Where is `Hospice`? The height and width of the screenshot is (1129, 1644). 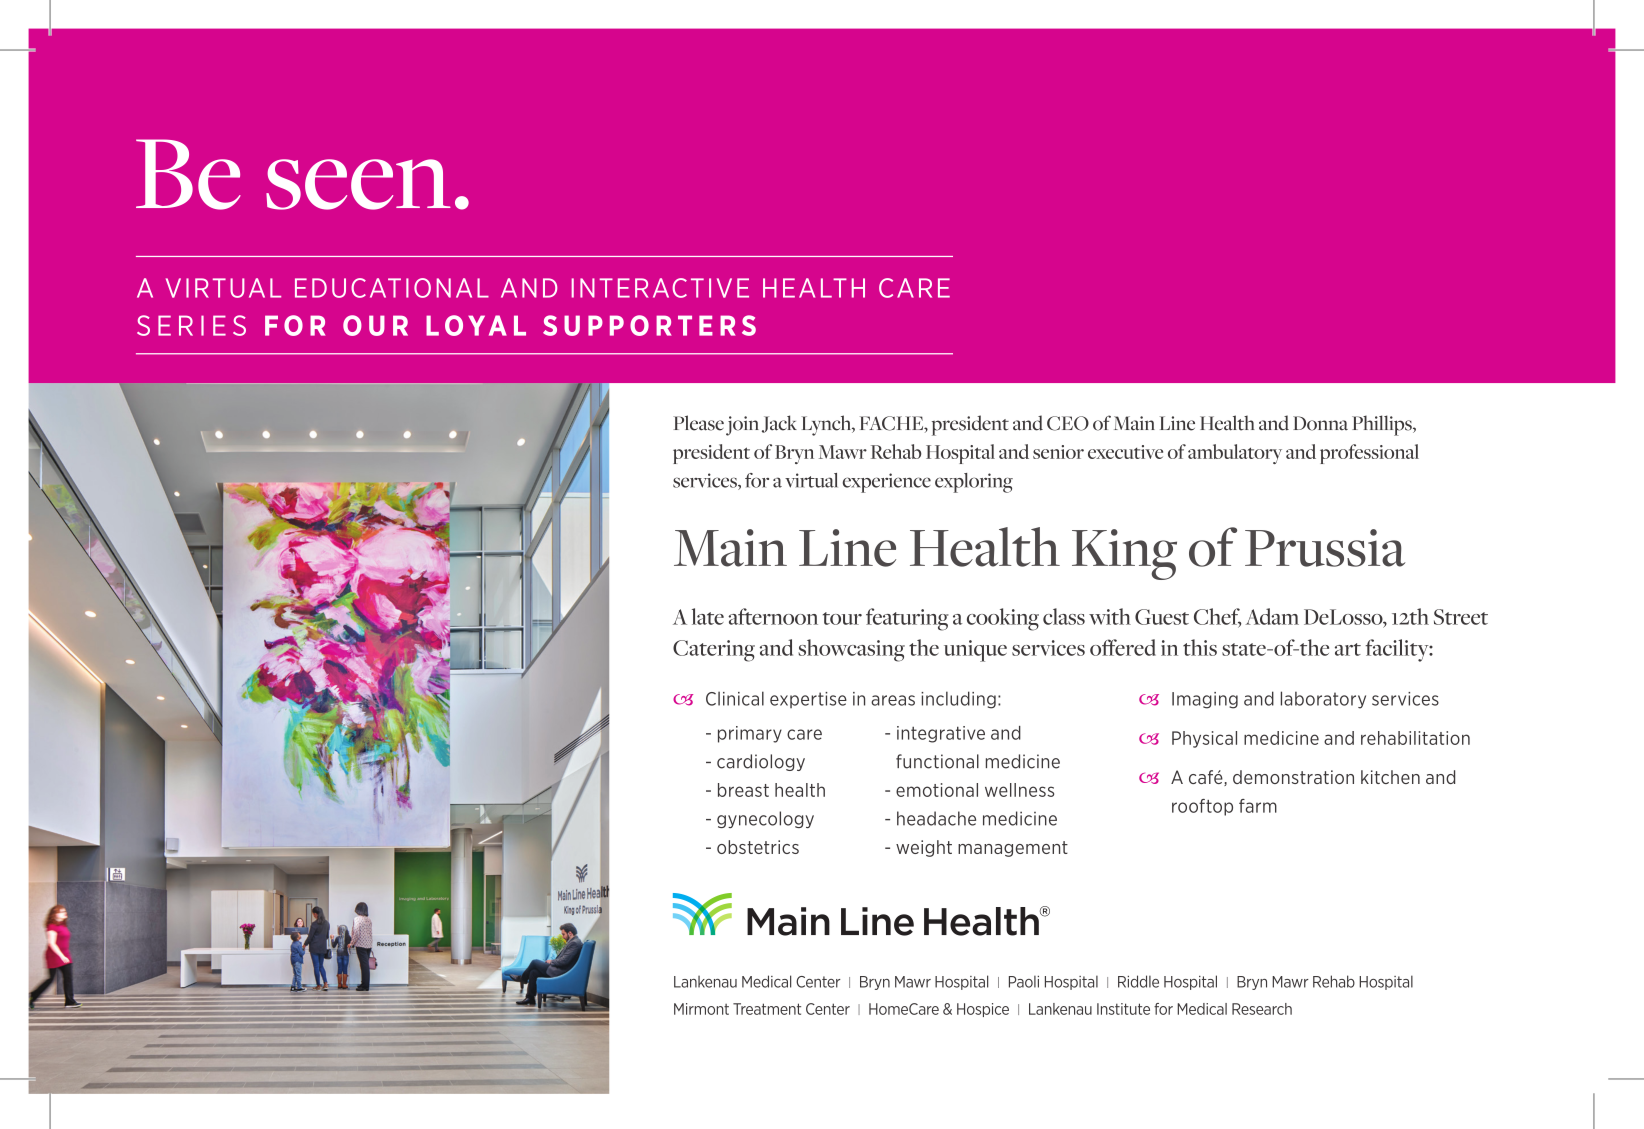
Hospice is located at coordinates (983, 1010).
